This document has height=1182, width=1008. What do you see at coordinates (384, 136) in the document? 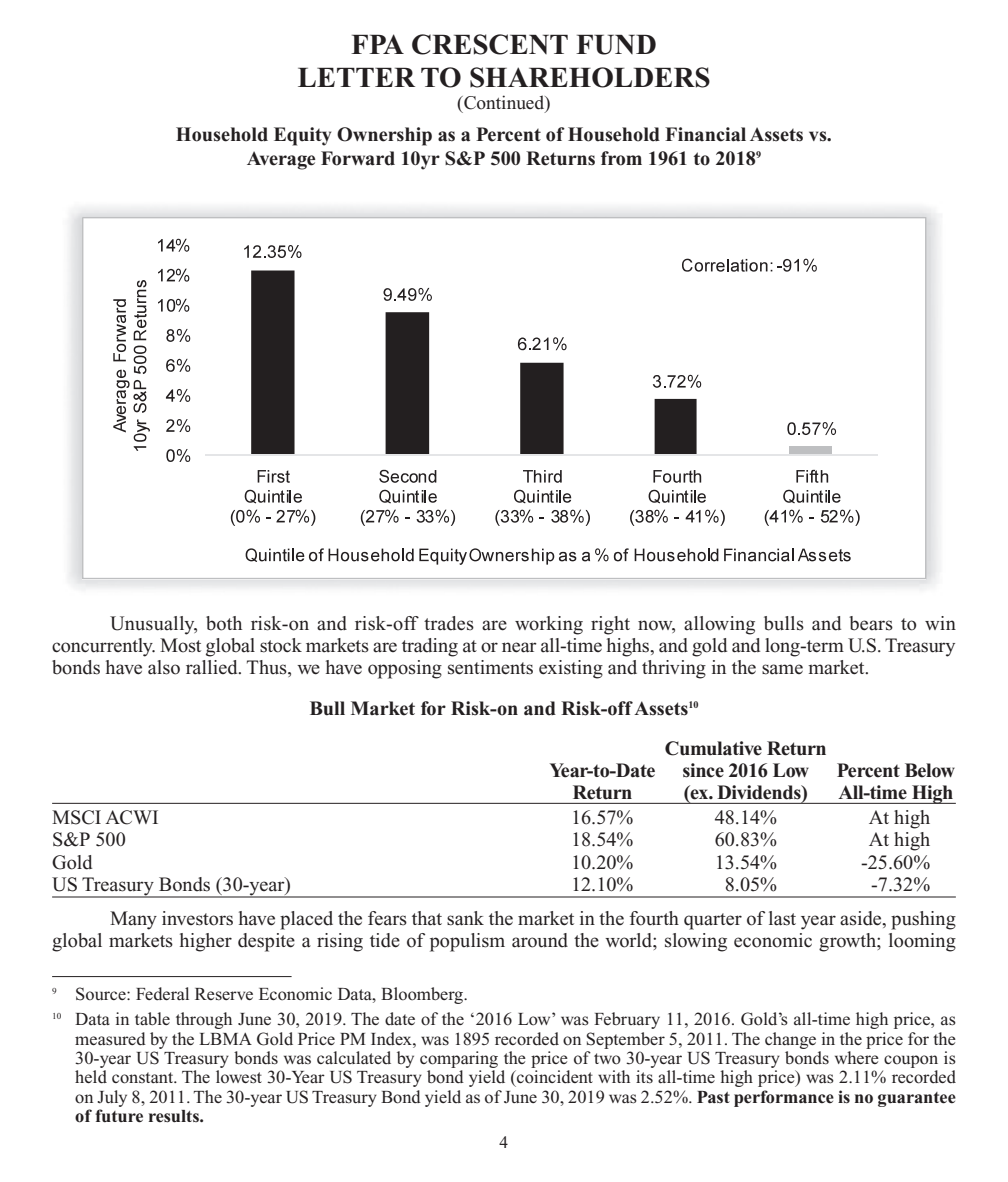
I see `Ownership` at bounding box center [384, 136].
